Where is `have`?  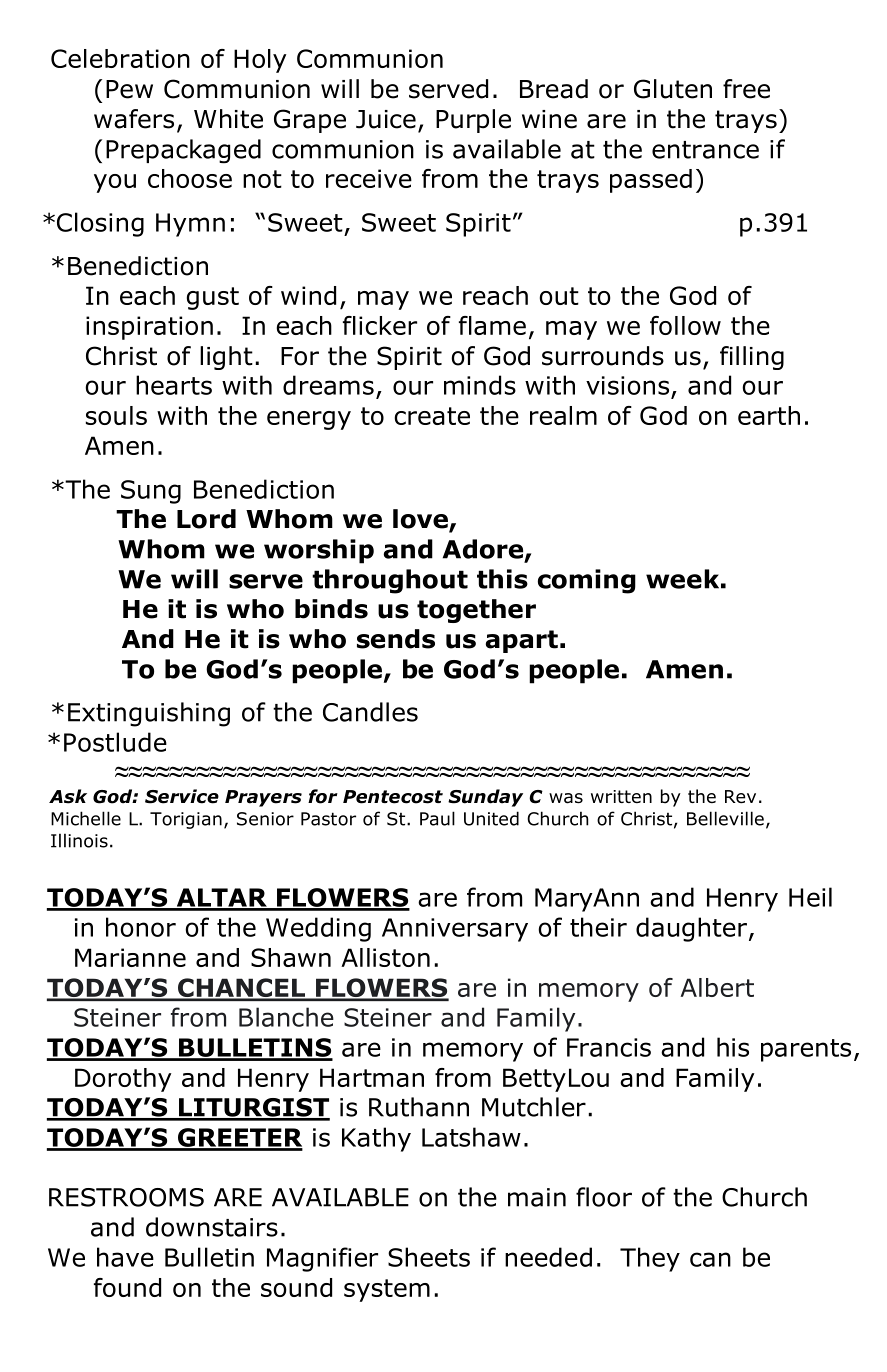
have is located at coordinates (125, 1257).
